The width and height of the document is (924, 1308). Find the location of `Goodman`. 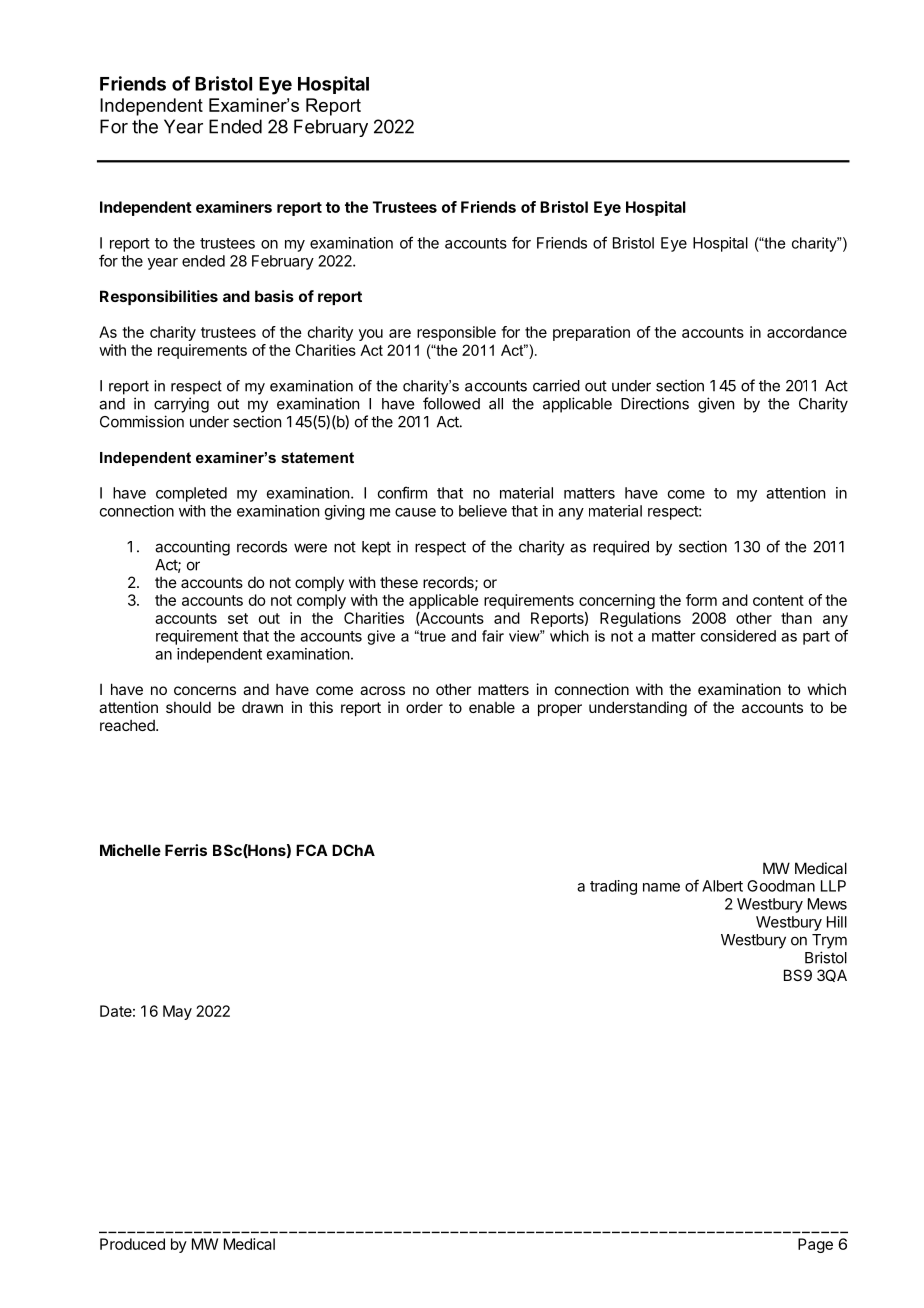

Goodman is located at coordinates (781, 886).
